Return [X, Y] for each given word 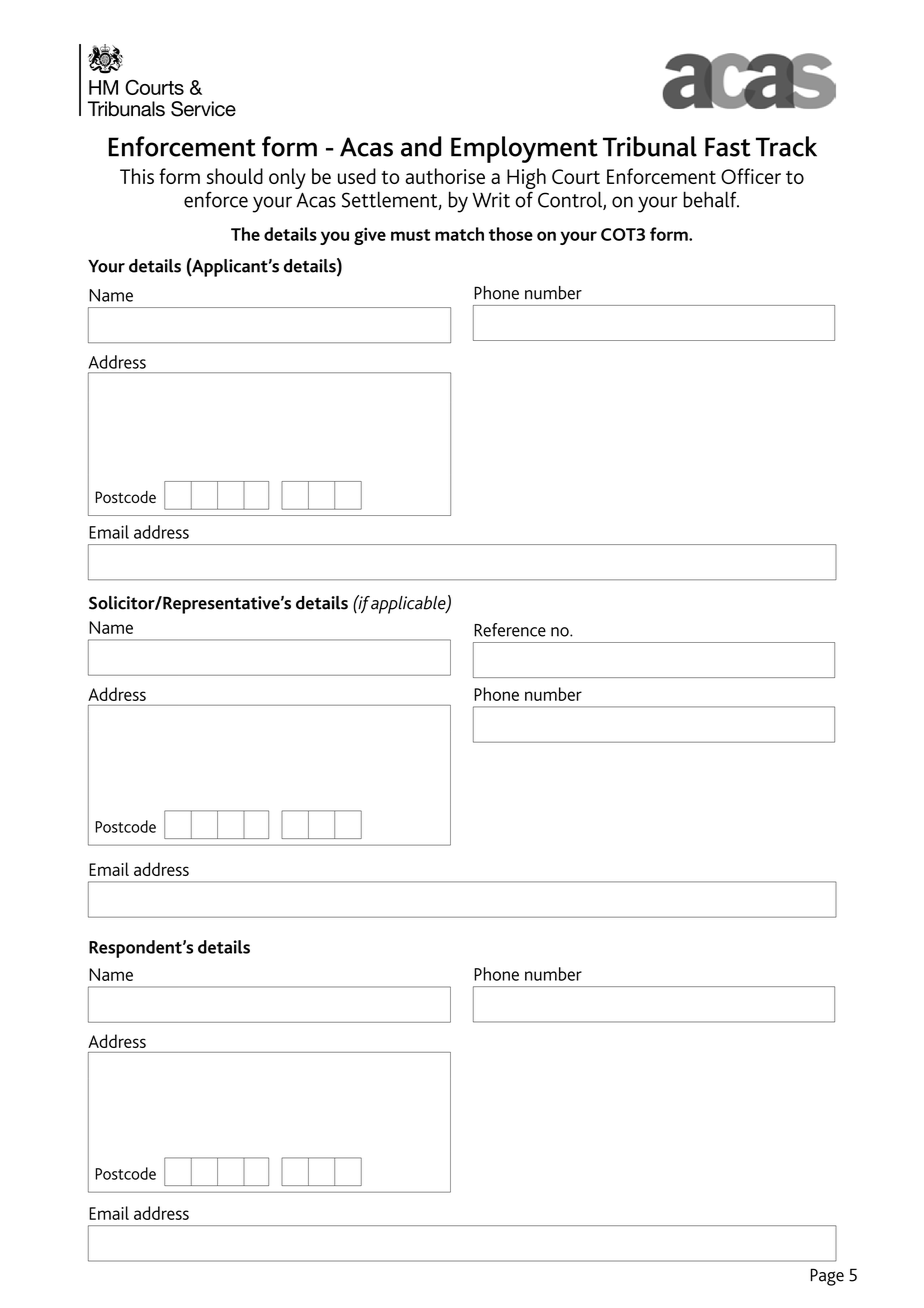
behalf [711, 199]
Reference [510, 630]
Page [827, 1277]
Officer [751, 176]
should [235, 176]
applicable [409, 605]
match [459, 234]
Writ [491, 200]
